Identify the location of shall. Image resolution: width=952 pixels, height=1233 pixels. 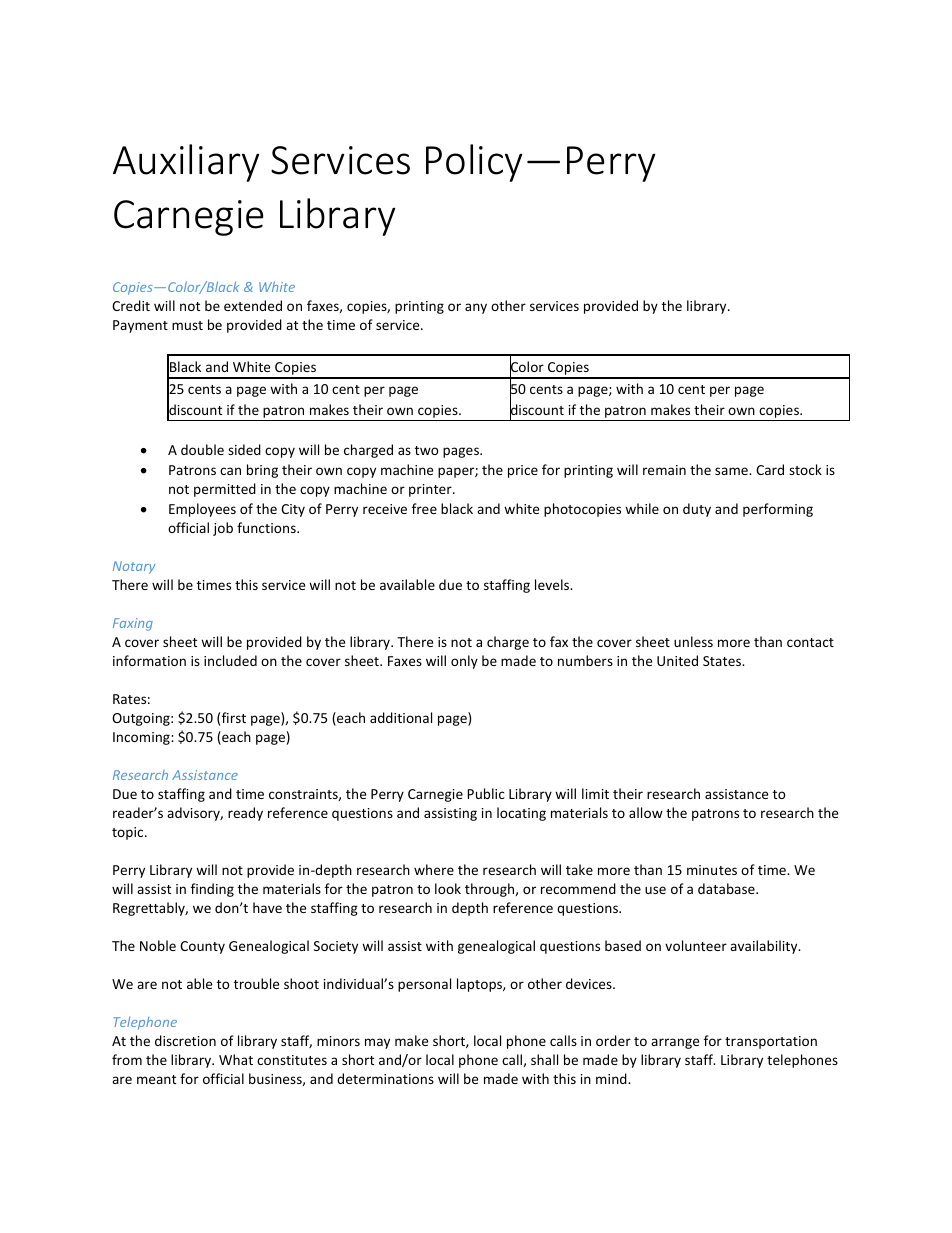
(544, 1059).
